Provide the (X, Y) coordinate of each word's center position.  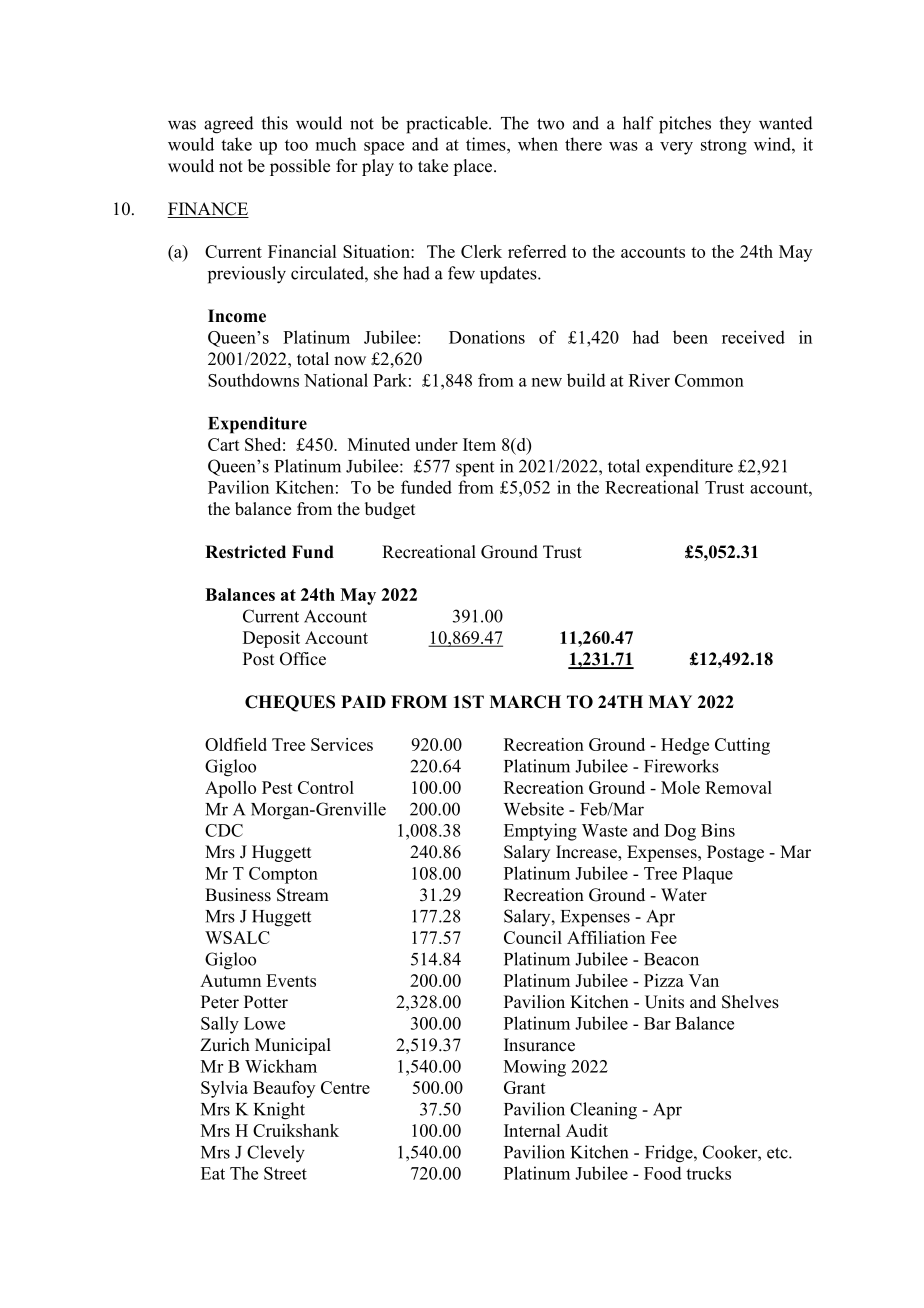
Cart (224, 444)
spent (475, 469)
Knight (279, 1111)
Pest (277, 787)
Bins (718, 830)
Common (709, 380)
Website (534, 809)
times (487, 144)
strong (724, 147)
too (296, 145)
